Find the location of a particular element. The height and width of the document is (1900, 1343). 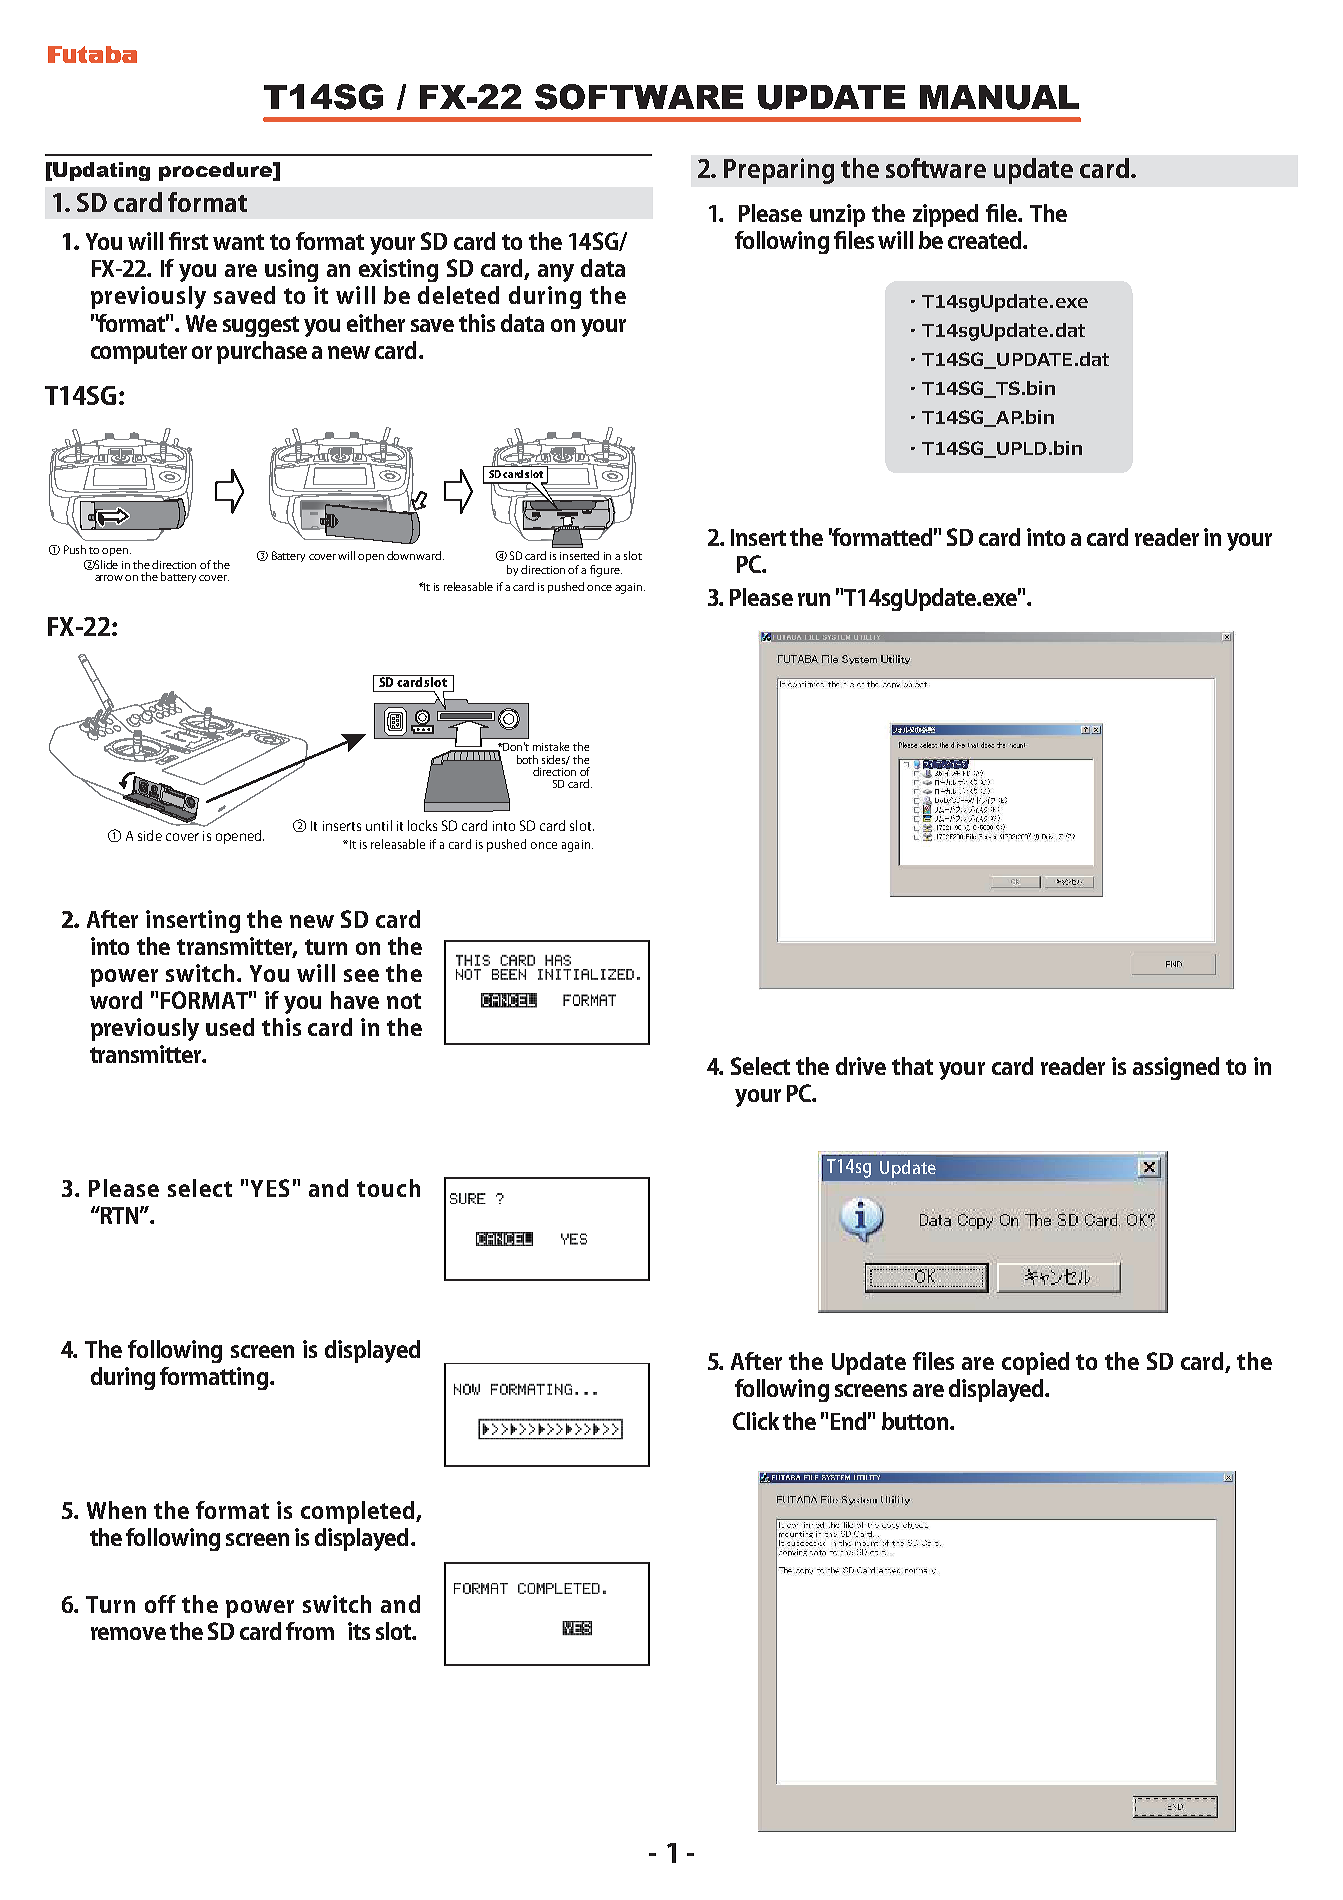

Updating is located at coordinates (101, 171).
